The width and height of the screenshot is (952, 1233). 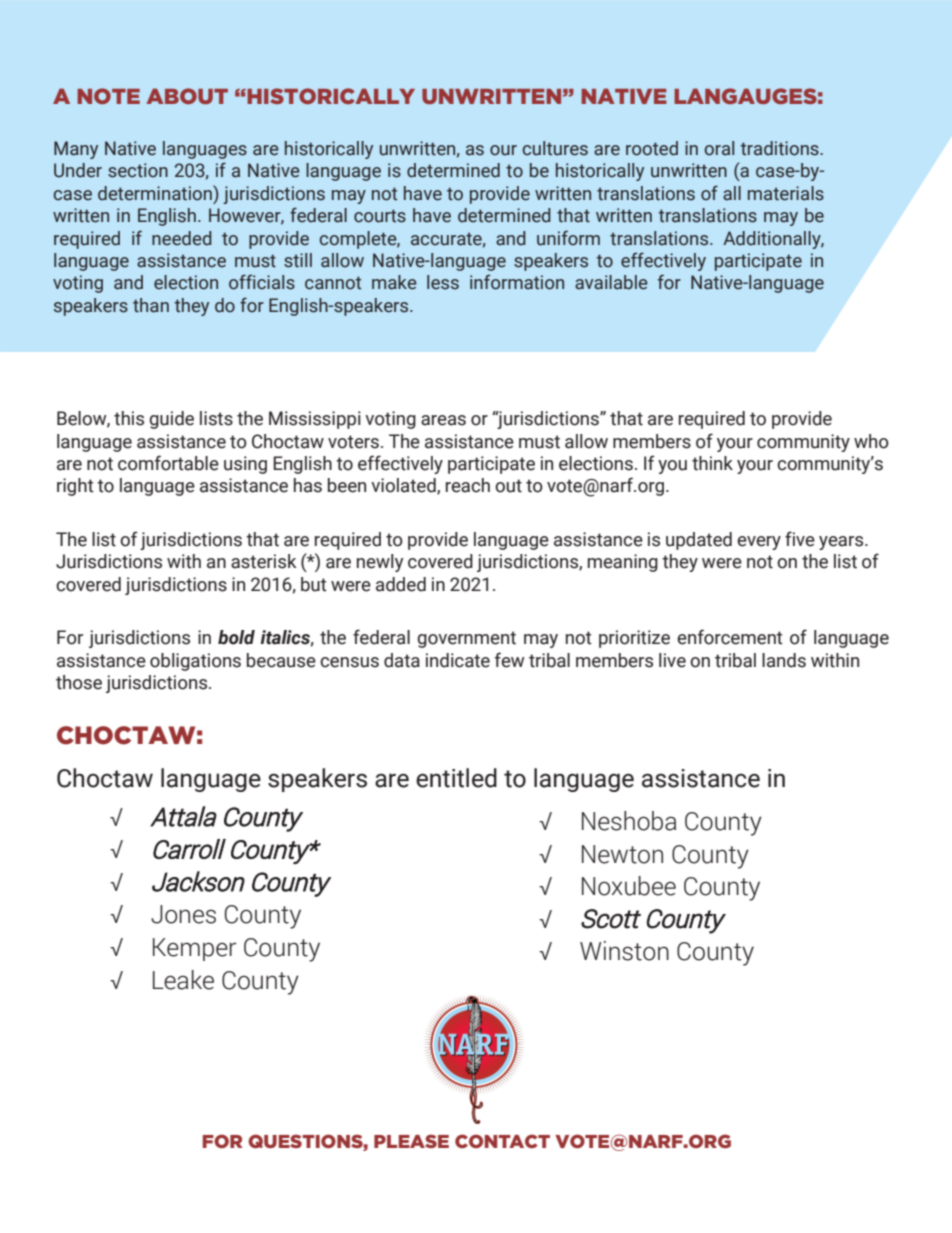 I want to click on enforcement, so click(x=730, y=637).
